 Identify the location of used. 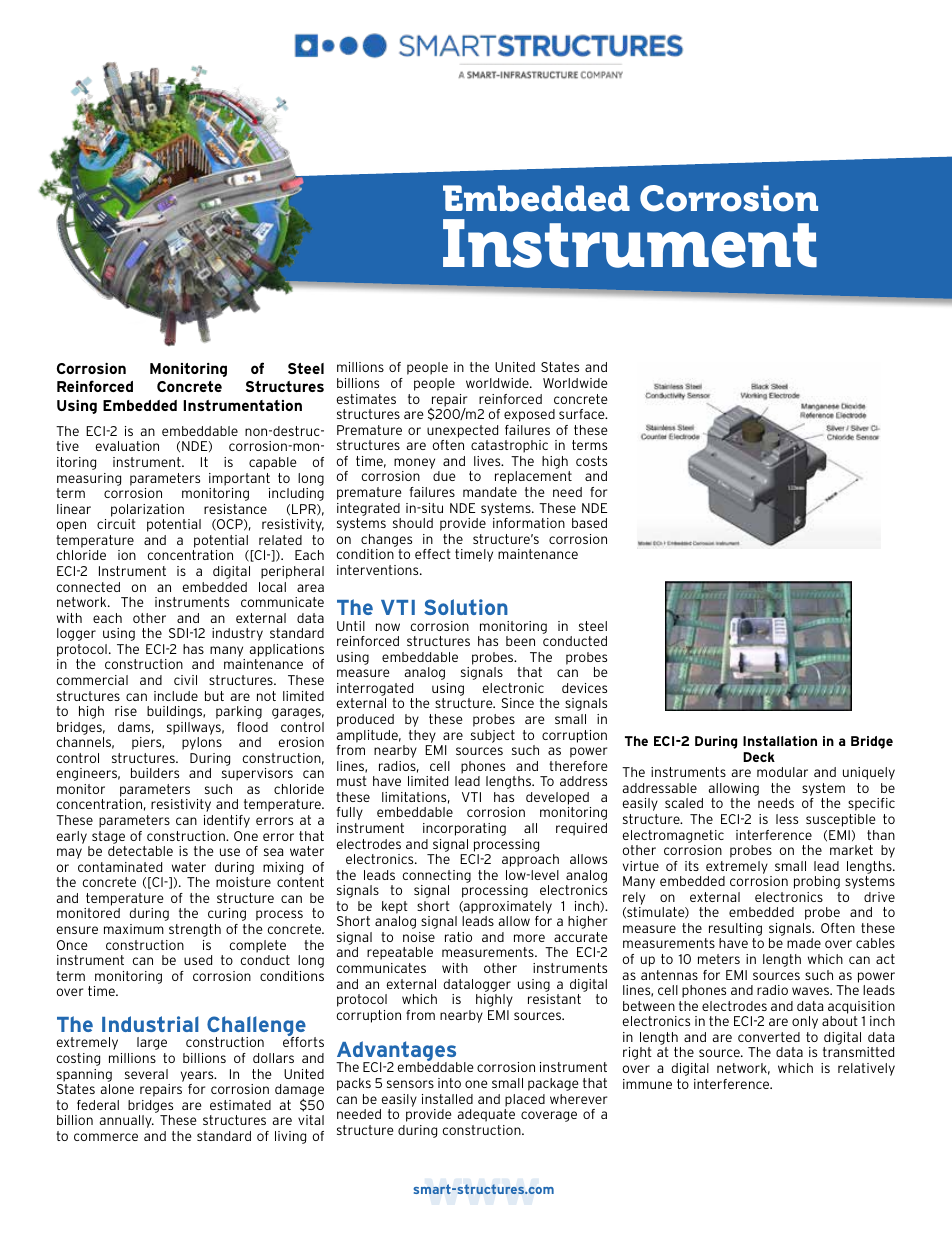
(198, 960).
